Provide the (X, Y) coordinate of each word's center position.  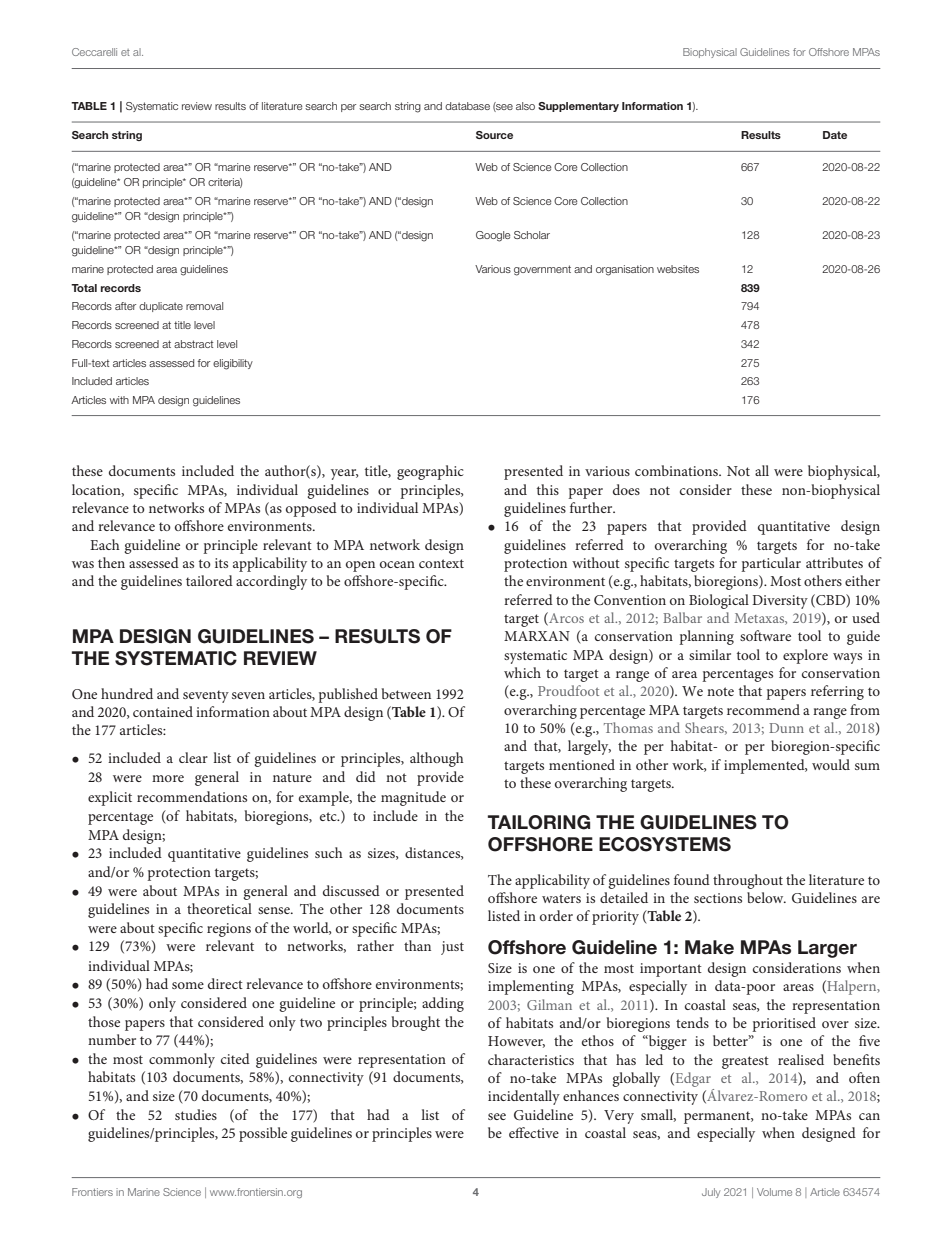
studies (196, 1114)
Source (494, 135)
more (168, 778)
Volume (774, 1192)
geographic (430, 472)
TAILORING (539, 822)
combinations (677, 470)
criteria (225, 183)
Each (105, 544)
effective (534, 1132)
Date (835, 135)
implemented (765, 766)
